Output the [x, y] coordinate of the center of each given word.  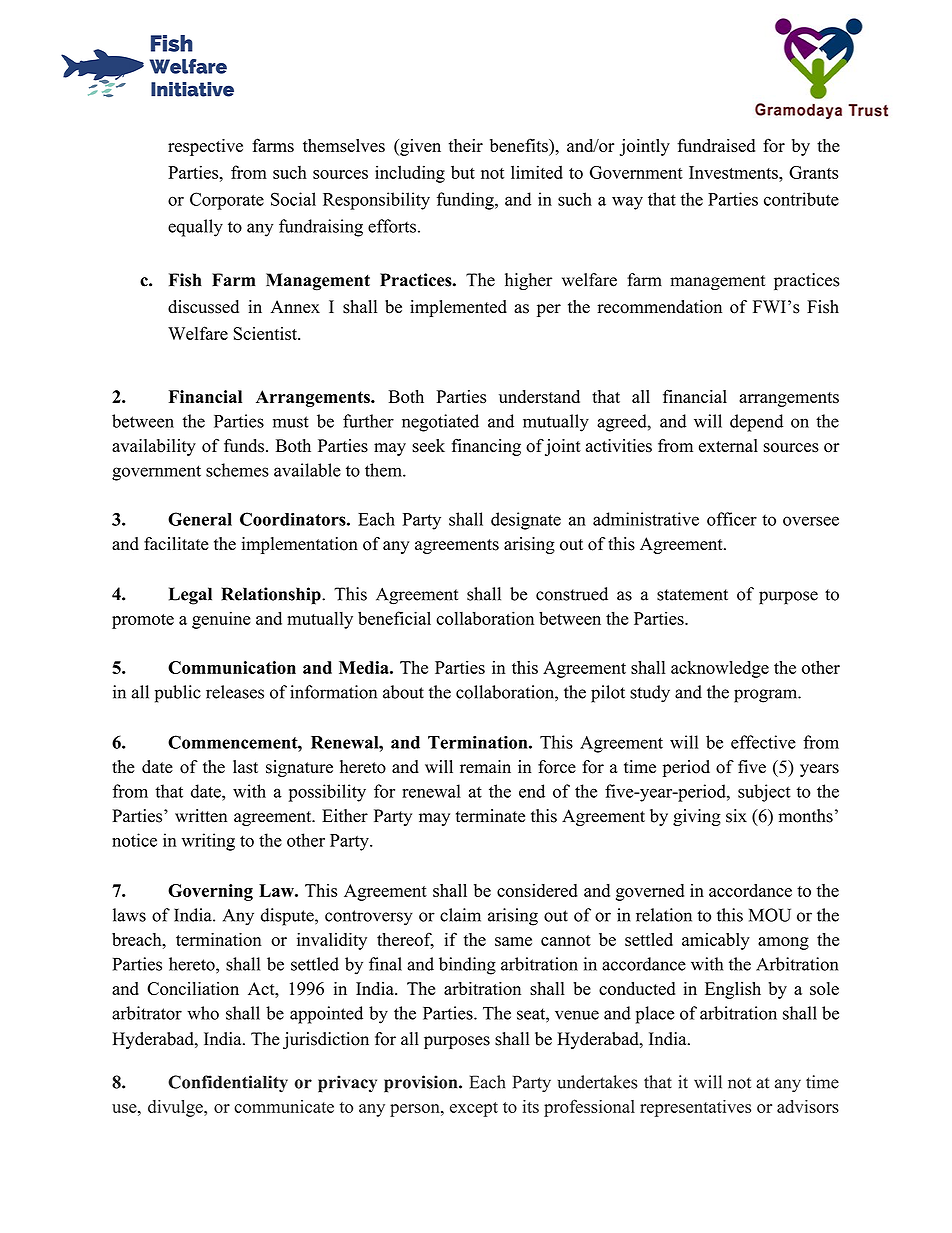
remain [485, 767]
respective [205, 147]
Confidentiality [228, 1084]
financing [486, 447]
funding [466, 201]
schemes [237, 470]
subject [764, 793]
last [245, 767]
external [728, 445]
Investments [734, 172]
